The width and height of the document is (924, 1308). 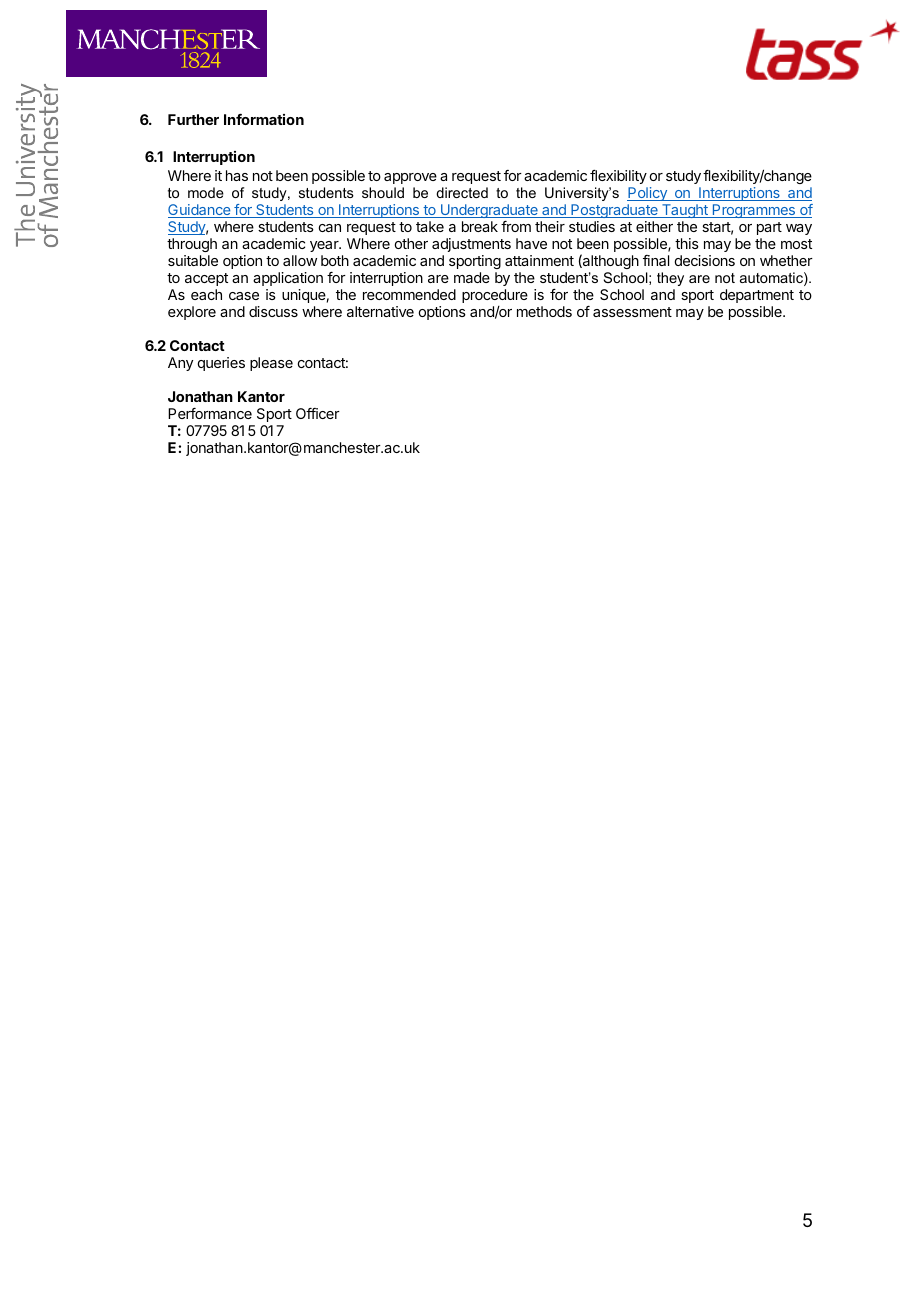 What do you see at coordinates (648, 194) in the document?
I see `Policy` at bounding box center [648, 194].
